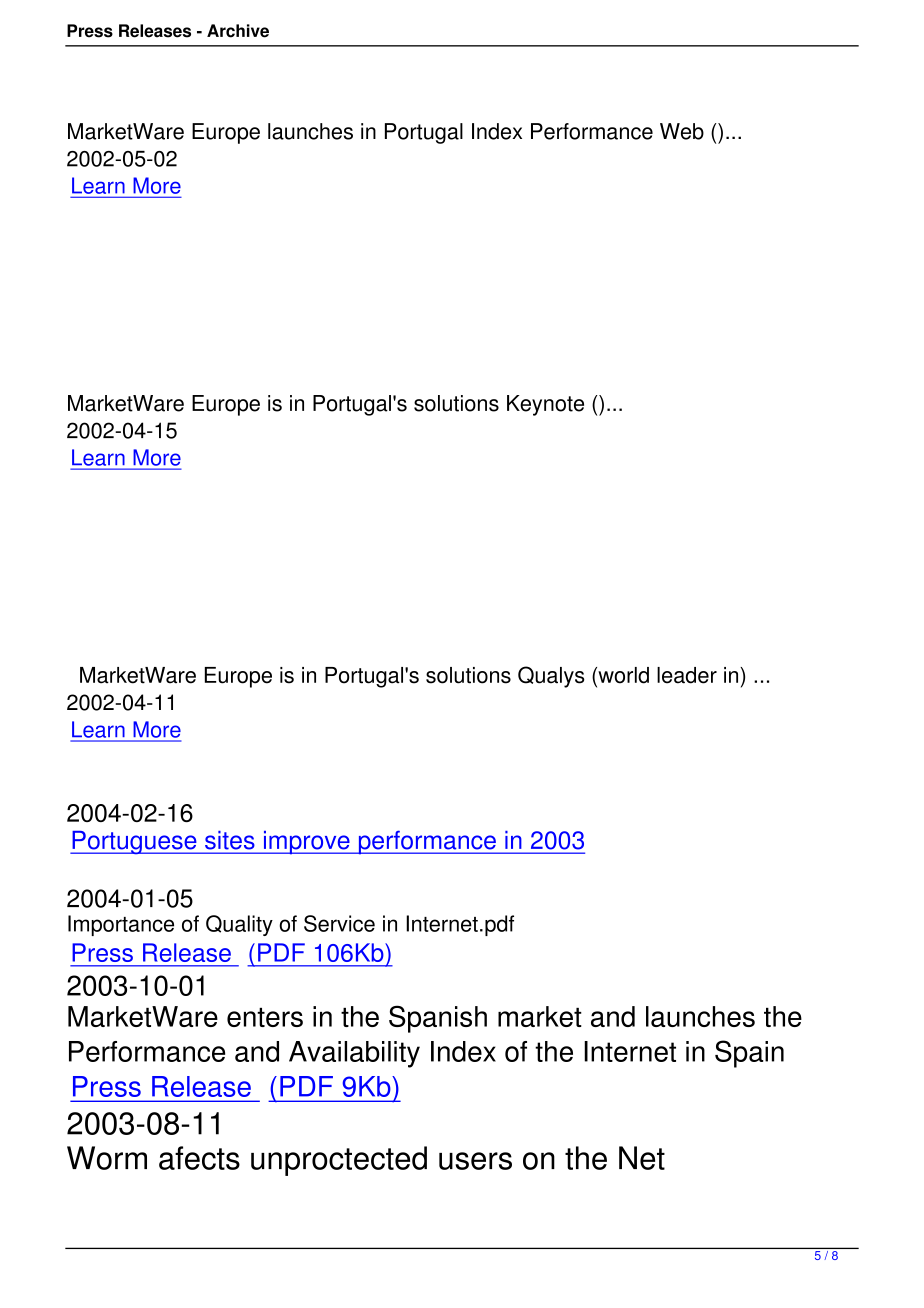  Describe the element at coordinates (749, 1054) in the image. I see `Spain` at that location.
